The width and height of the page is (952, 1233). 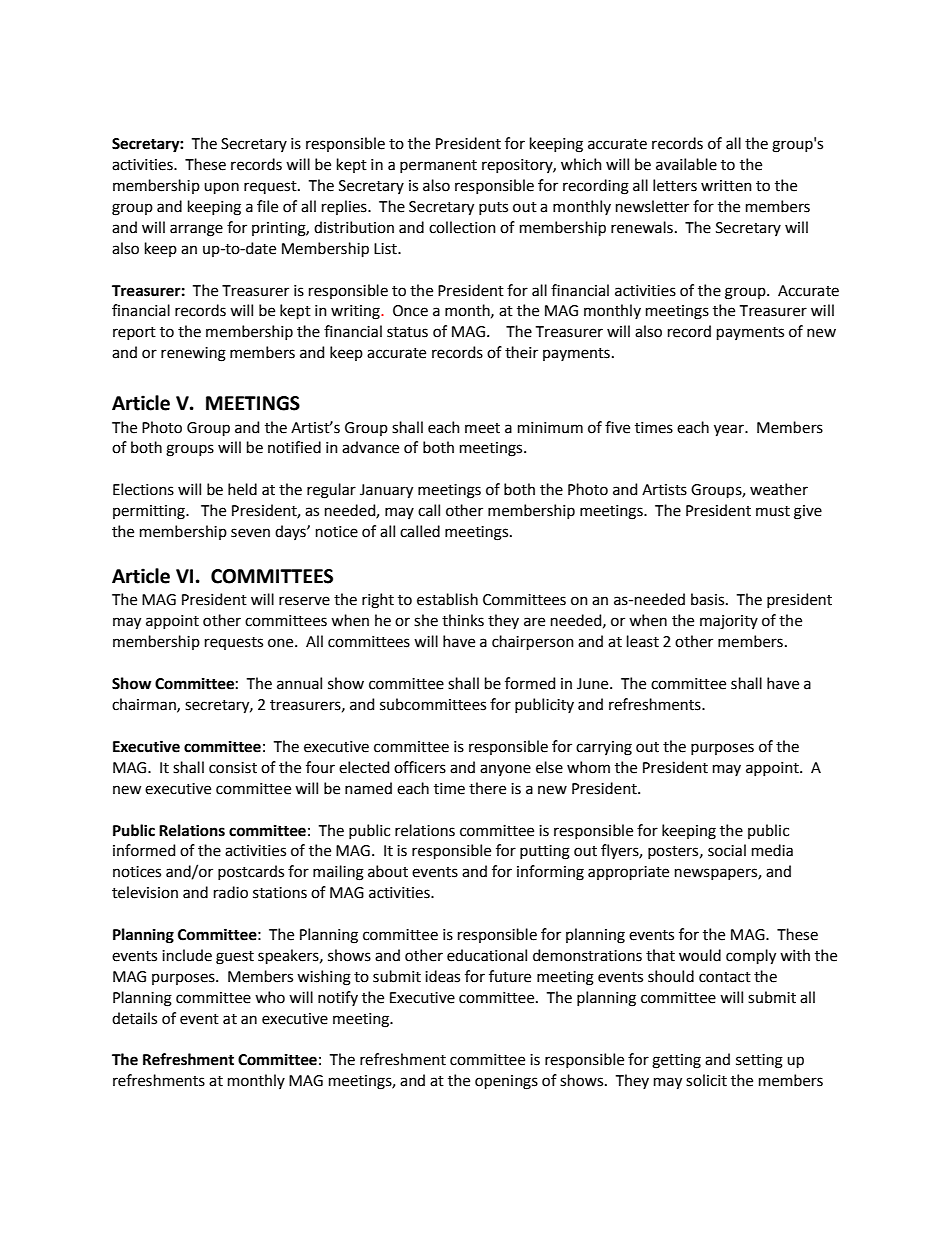 I want to click on details, so click(x=134, y=1018).
